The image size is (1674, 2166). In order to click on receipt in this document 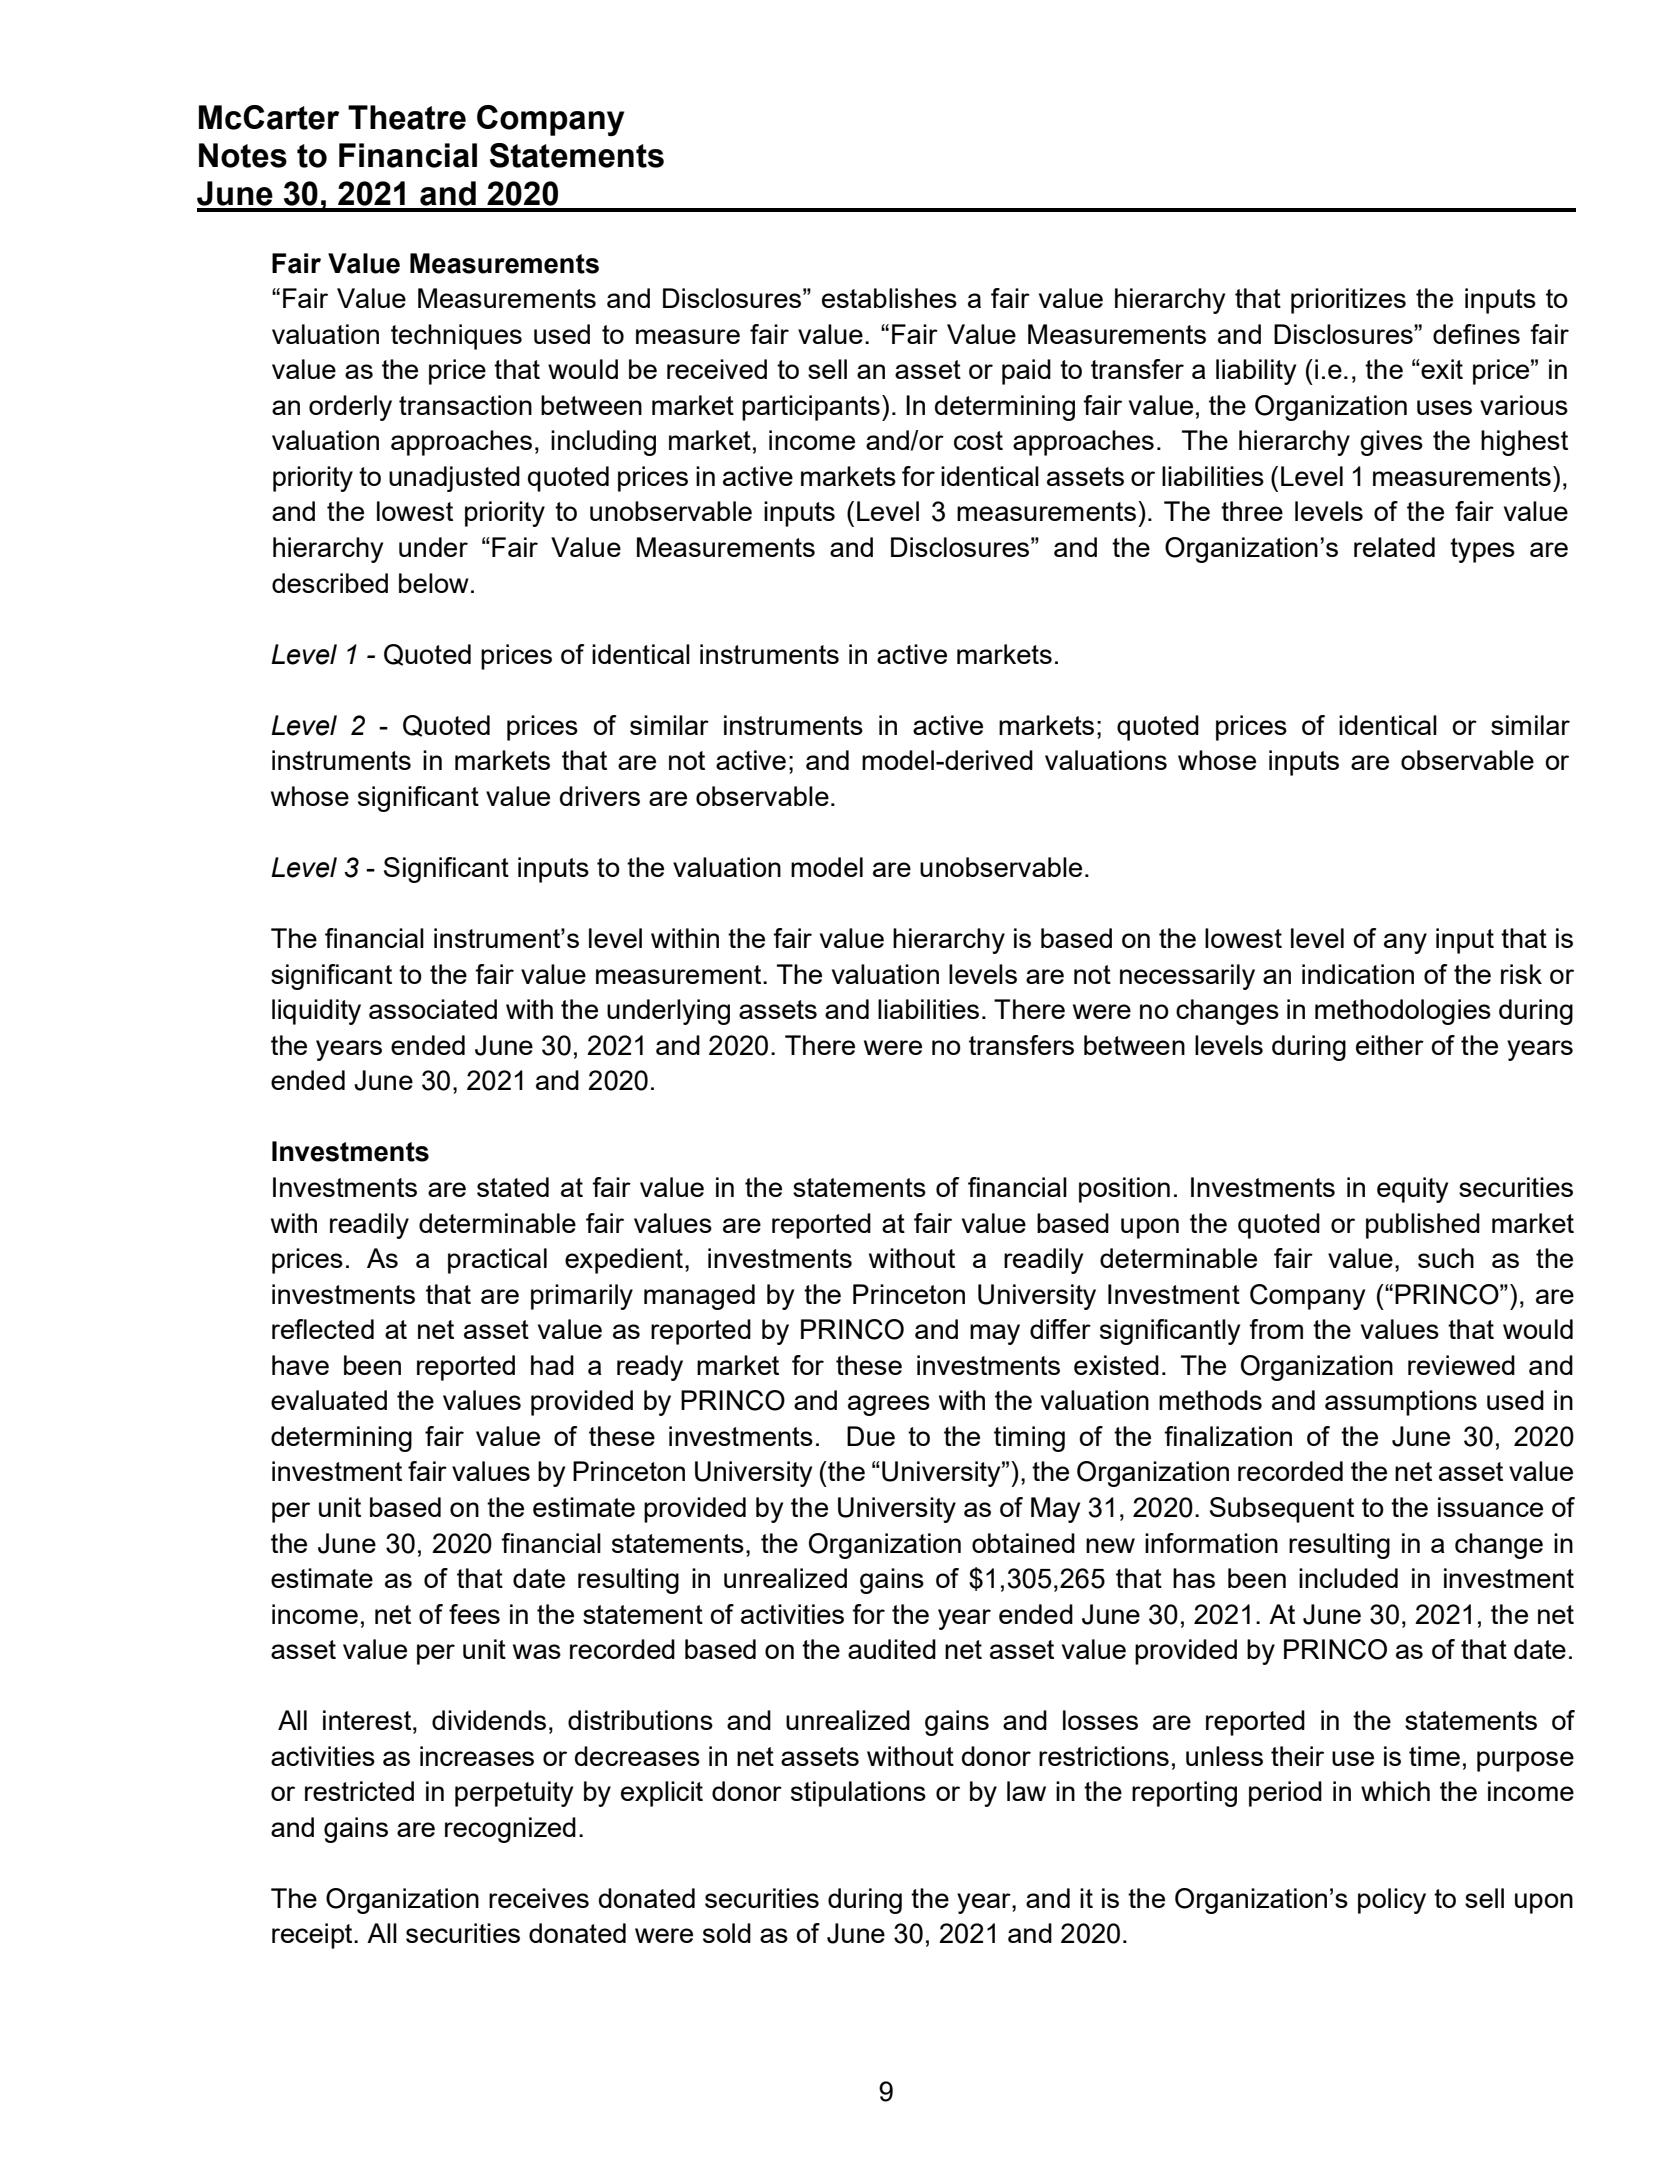, I will do `click(313, 1936)`.
